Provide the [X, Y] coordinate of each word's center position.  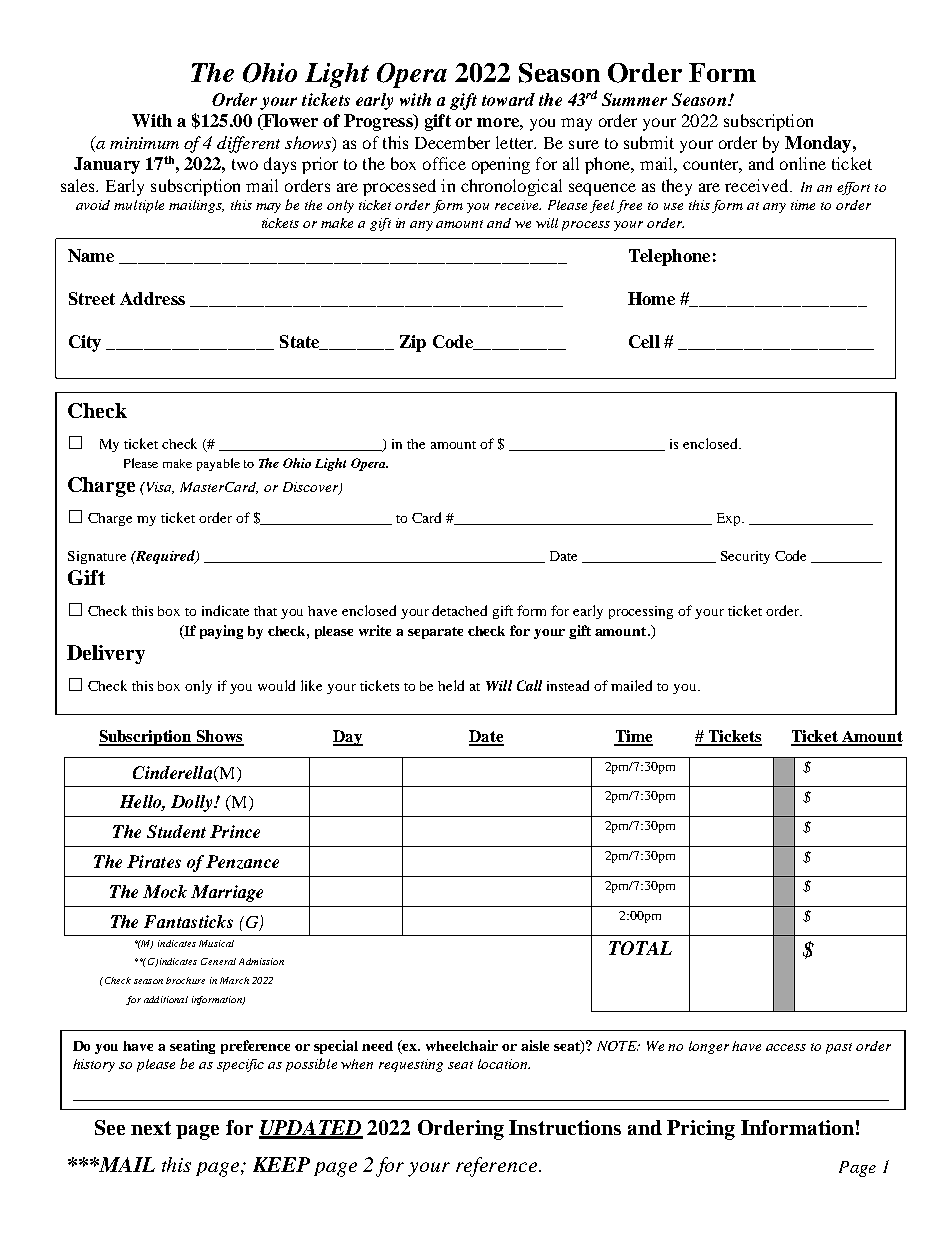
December [452, 142]
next [151, 1128]
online [803, 163]
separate [435, 633]
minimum [144, 143]
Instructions [565, 1127]
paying [221, 632]
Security [745, 557]
